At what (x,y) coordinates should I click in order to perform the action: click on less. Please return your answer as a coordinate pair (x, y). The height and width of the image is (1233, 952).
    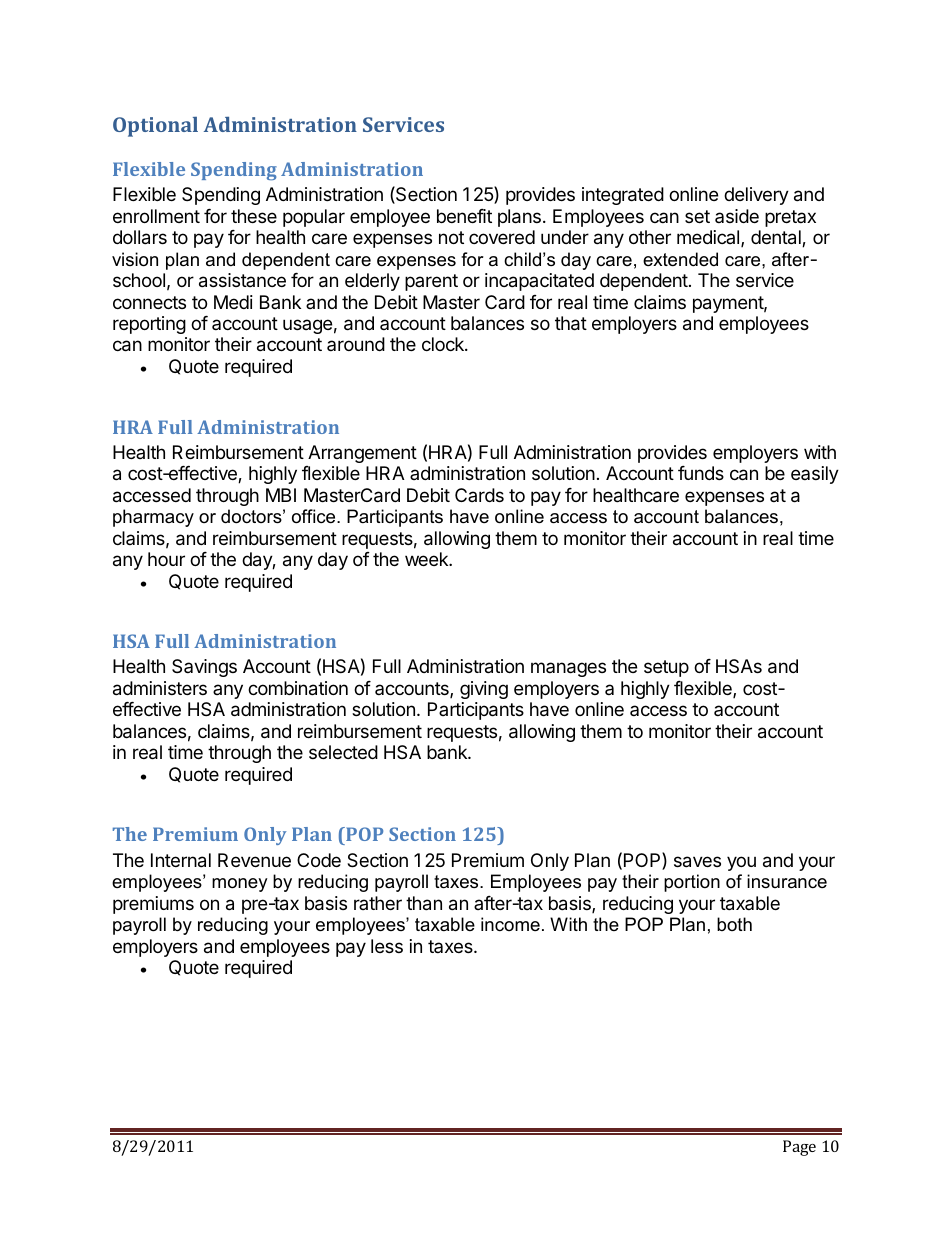
    Looking at the image, I should click on (387, 946).
